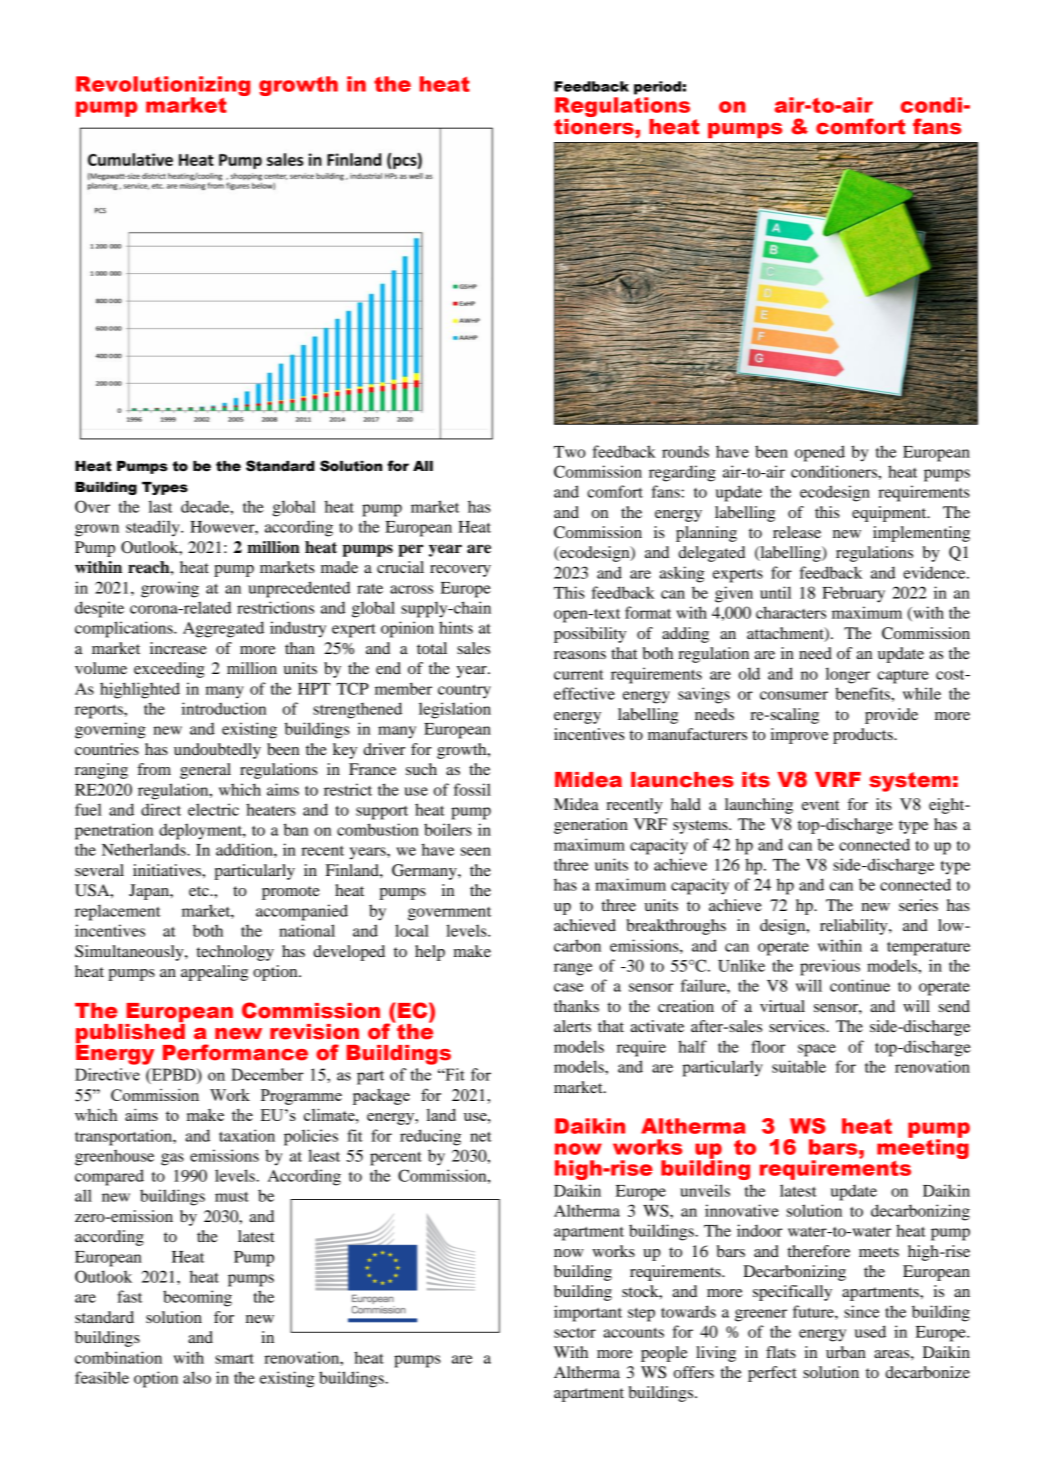  Describe the element at coordinates (799, 1066) in the screenshot. I see `suitable` at that location.
